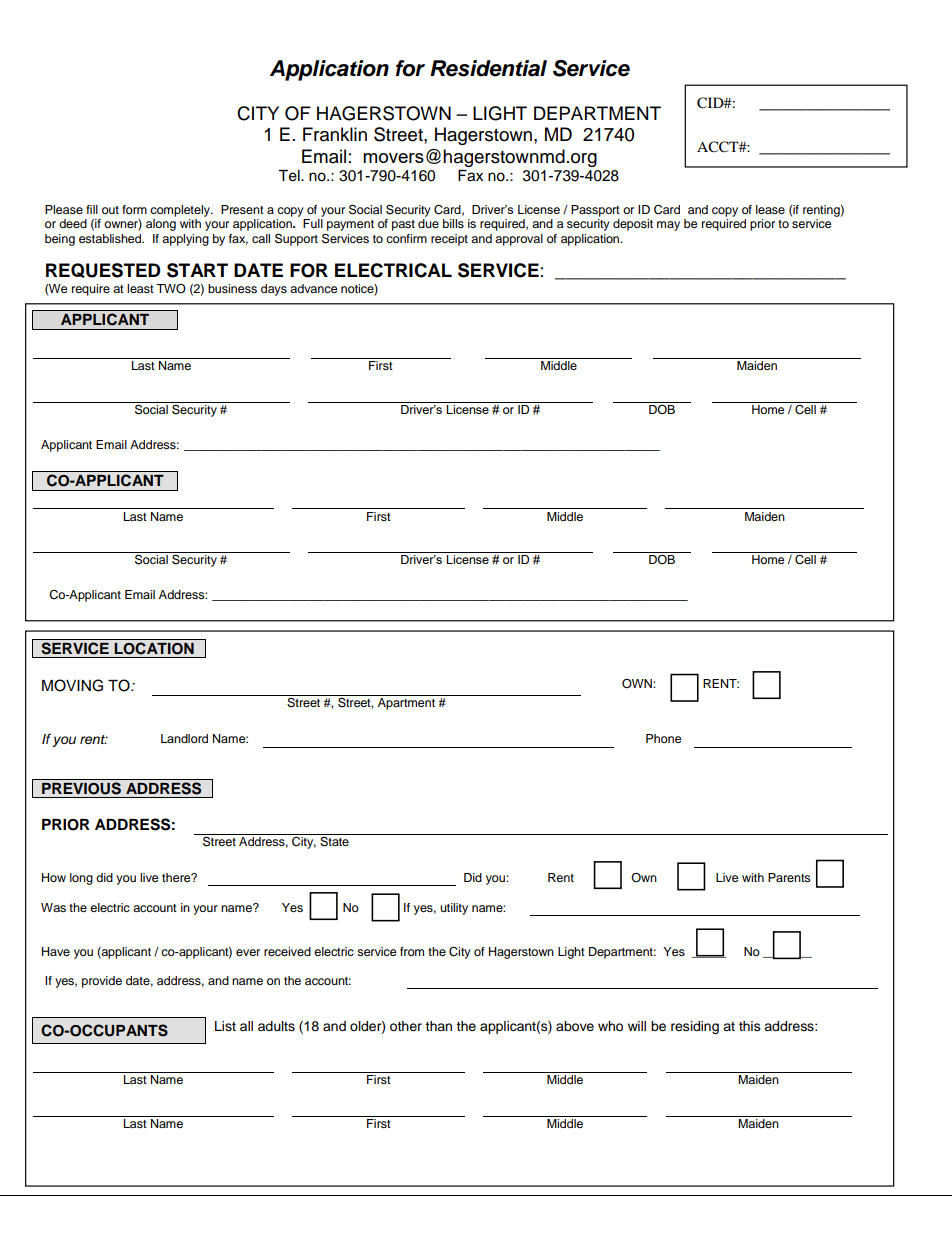 This screenshot has width=952, height=1233. I want to click on form, so click(134, 209).
